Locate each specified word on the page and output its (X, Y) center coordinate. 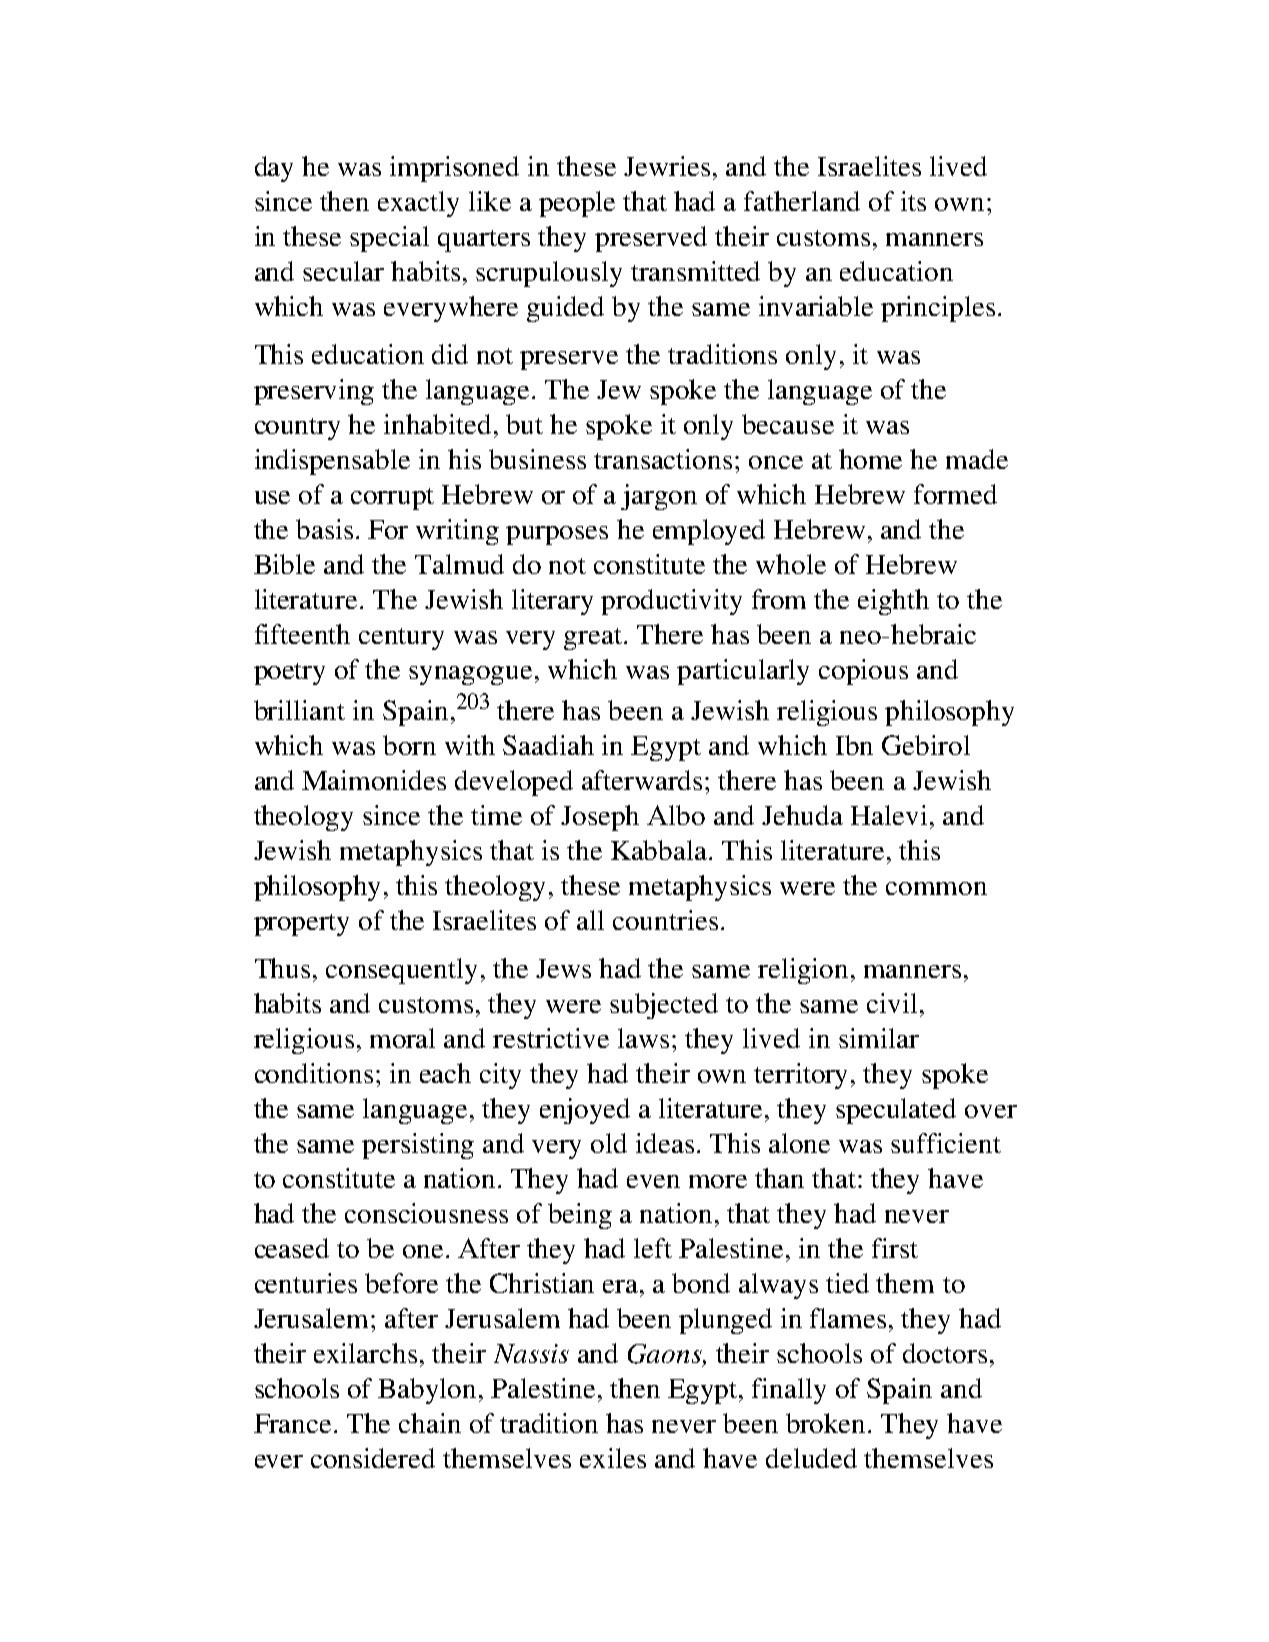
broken (827, 1423)
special (389, 239)
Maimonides (374, 780)
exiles (613, 1458)
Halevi (889, 815)
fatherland (802, 201)
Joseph (600, 818)
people (577, 204)
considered (373, 1458)
